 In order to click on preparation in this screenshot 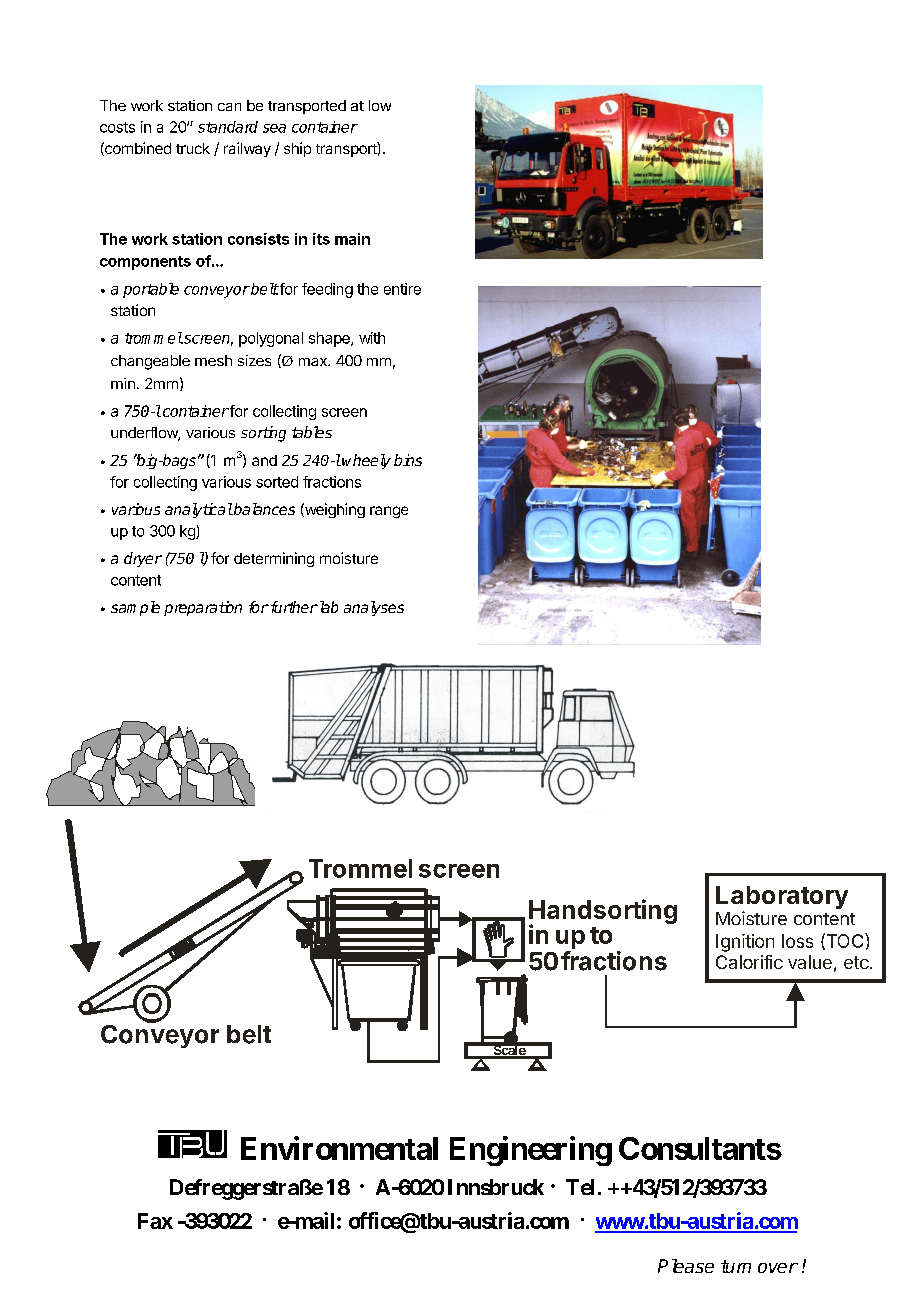, I will do `click(203, 608)`.
